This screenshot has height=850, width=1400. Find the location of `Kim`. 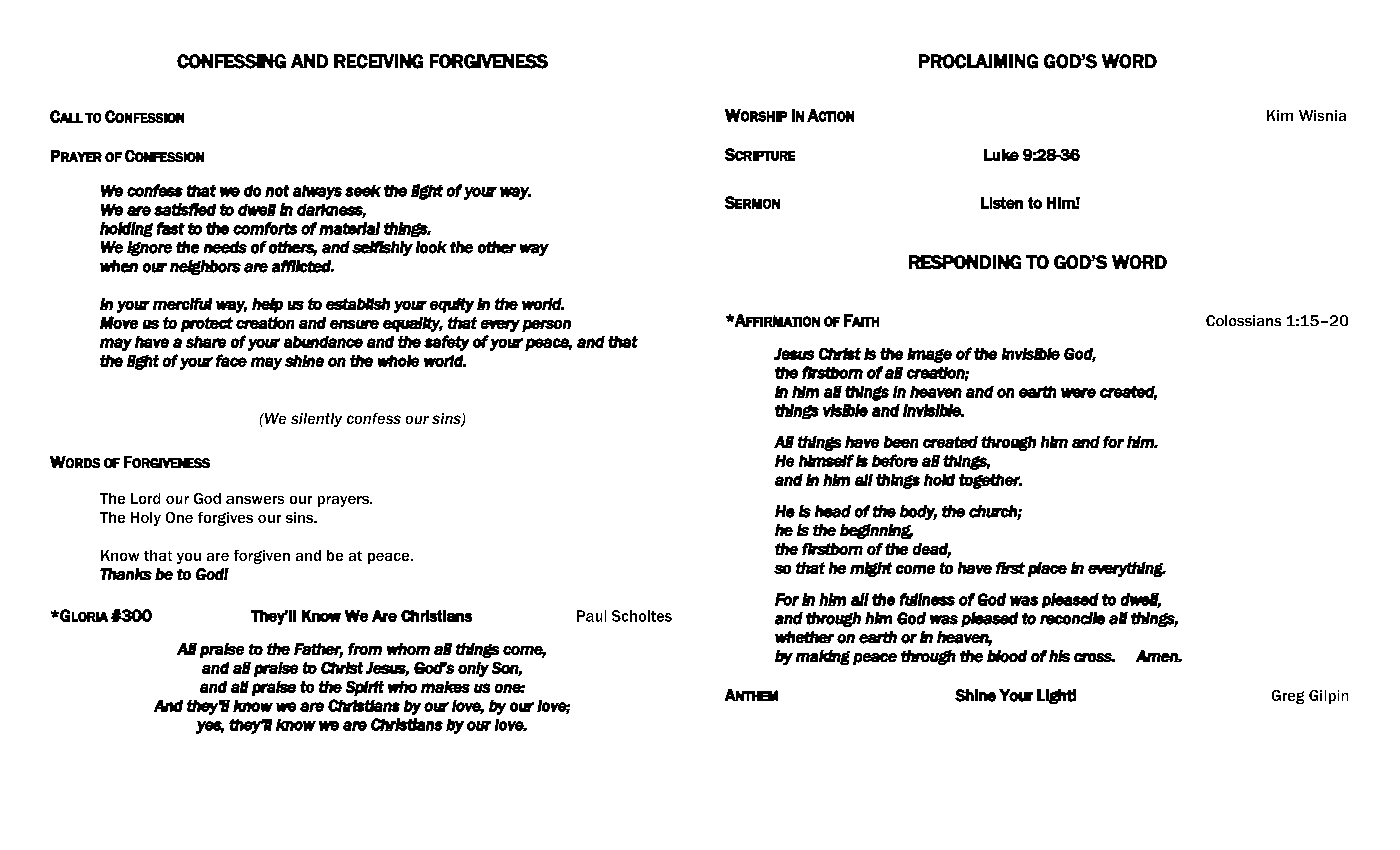

Kim is located at coordinates (1280, 115).
